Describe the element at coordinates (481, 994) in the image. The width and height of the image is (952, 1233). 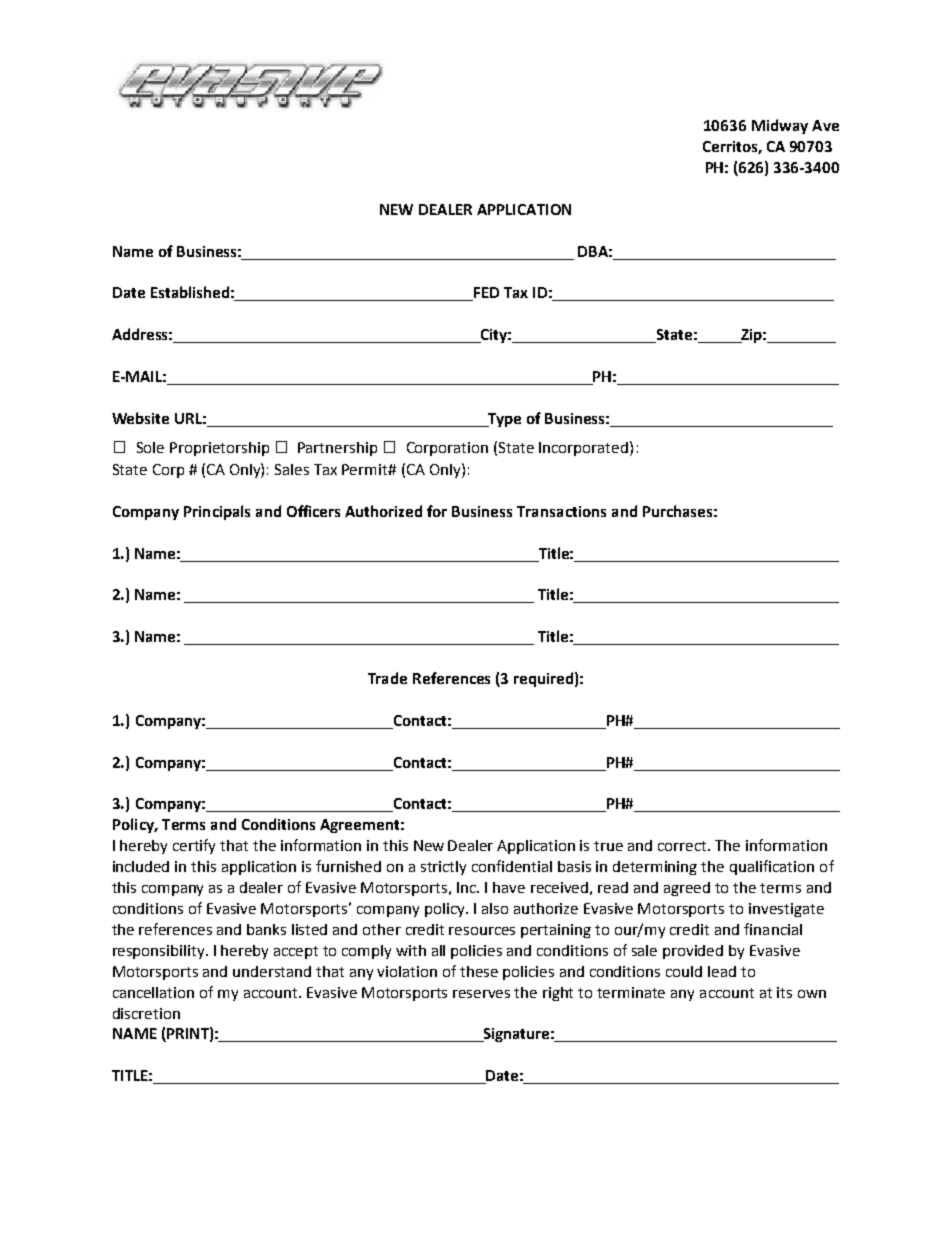
I see `reserves` at that location.
